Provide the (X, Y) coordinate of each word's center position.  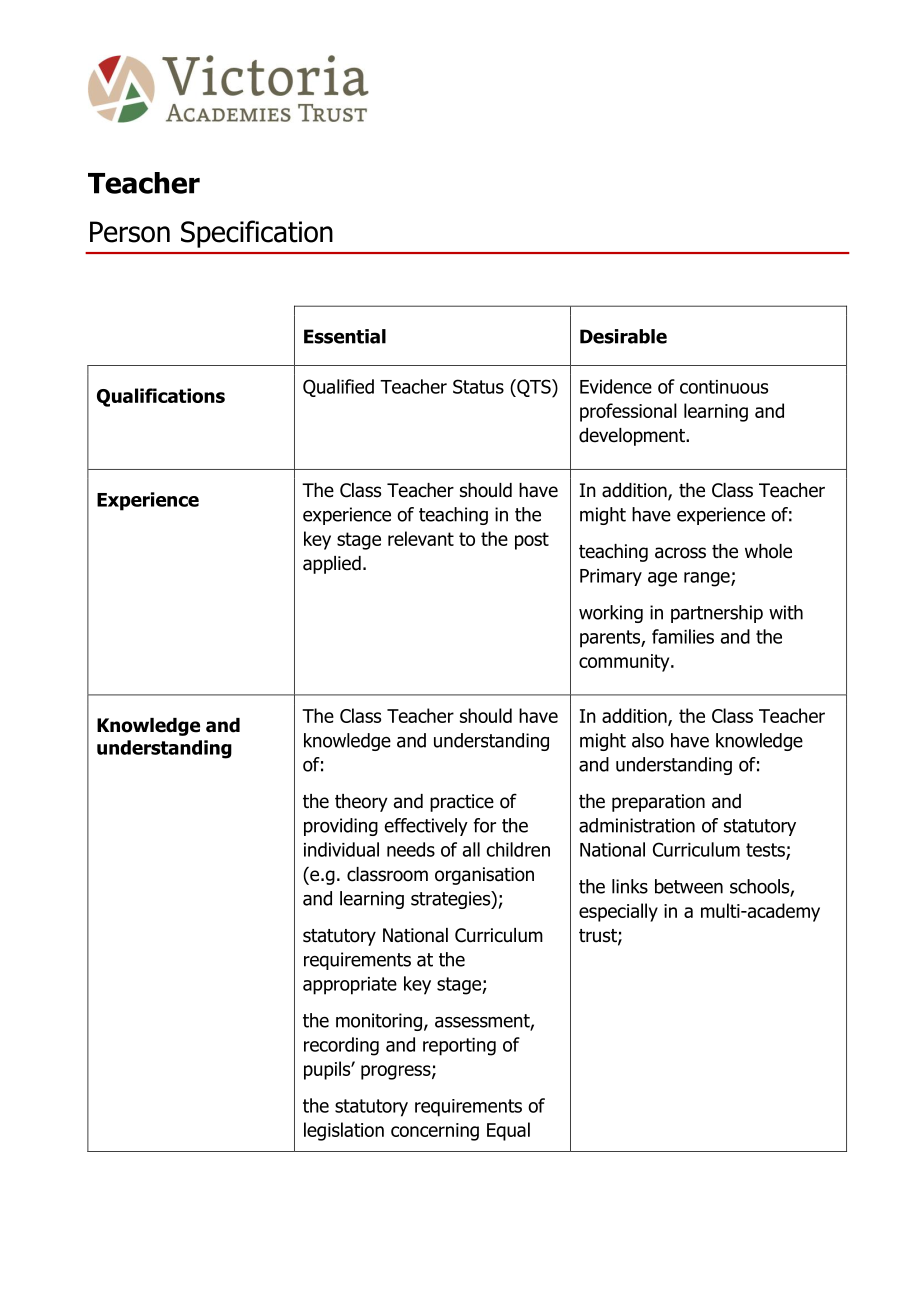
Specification (257, 234)
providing (341, 827)
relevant (421, 538)
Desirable (623, 336)
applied (332, 565)
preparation (658, 803)
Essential (345, 336)
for (484, 825)
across (680, 553)
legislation (344, 1131)
